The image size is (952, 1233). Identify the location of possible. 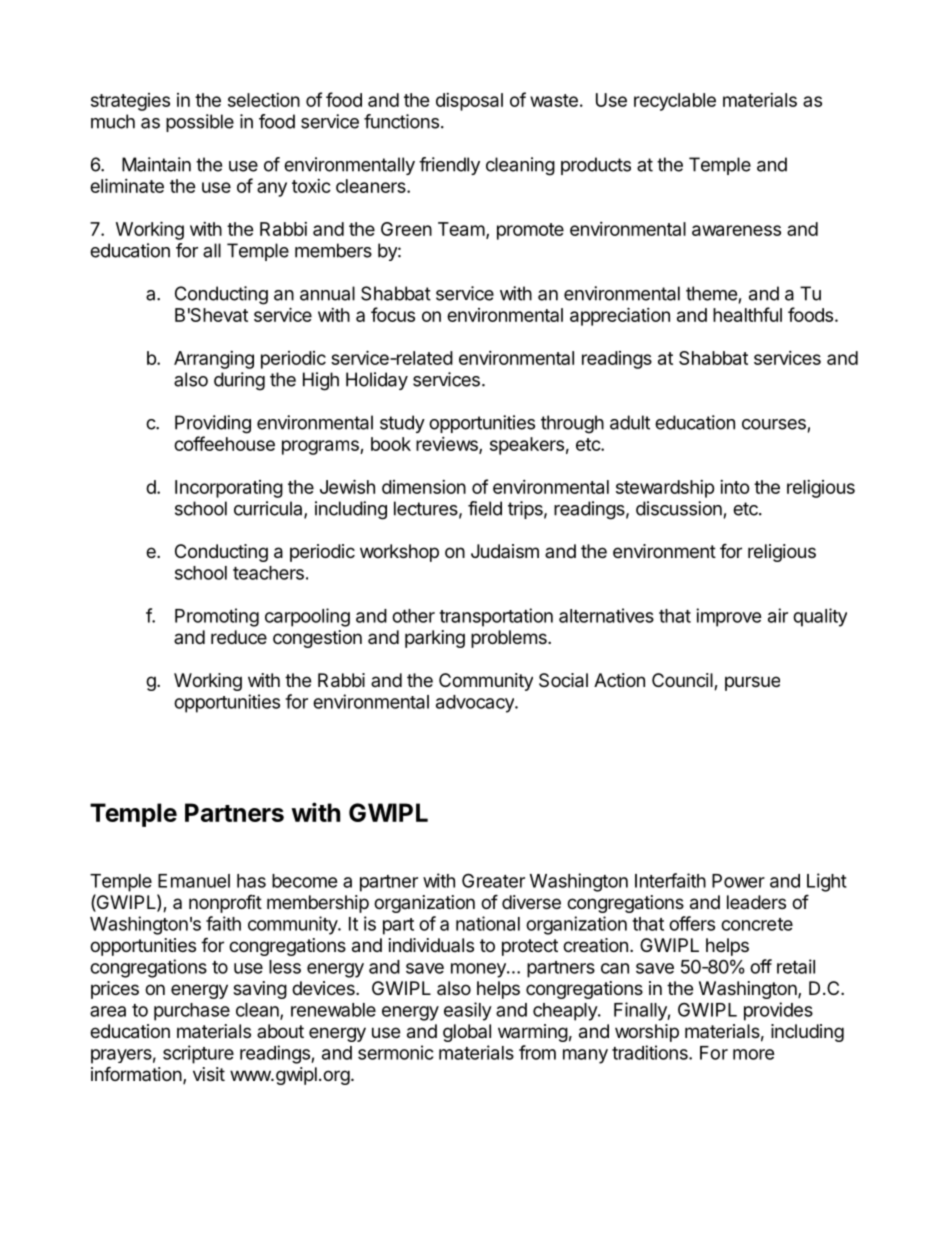
(200, 123).
